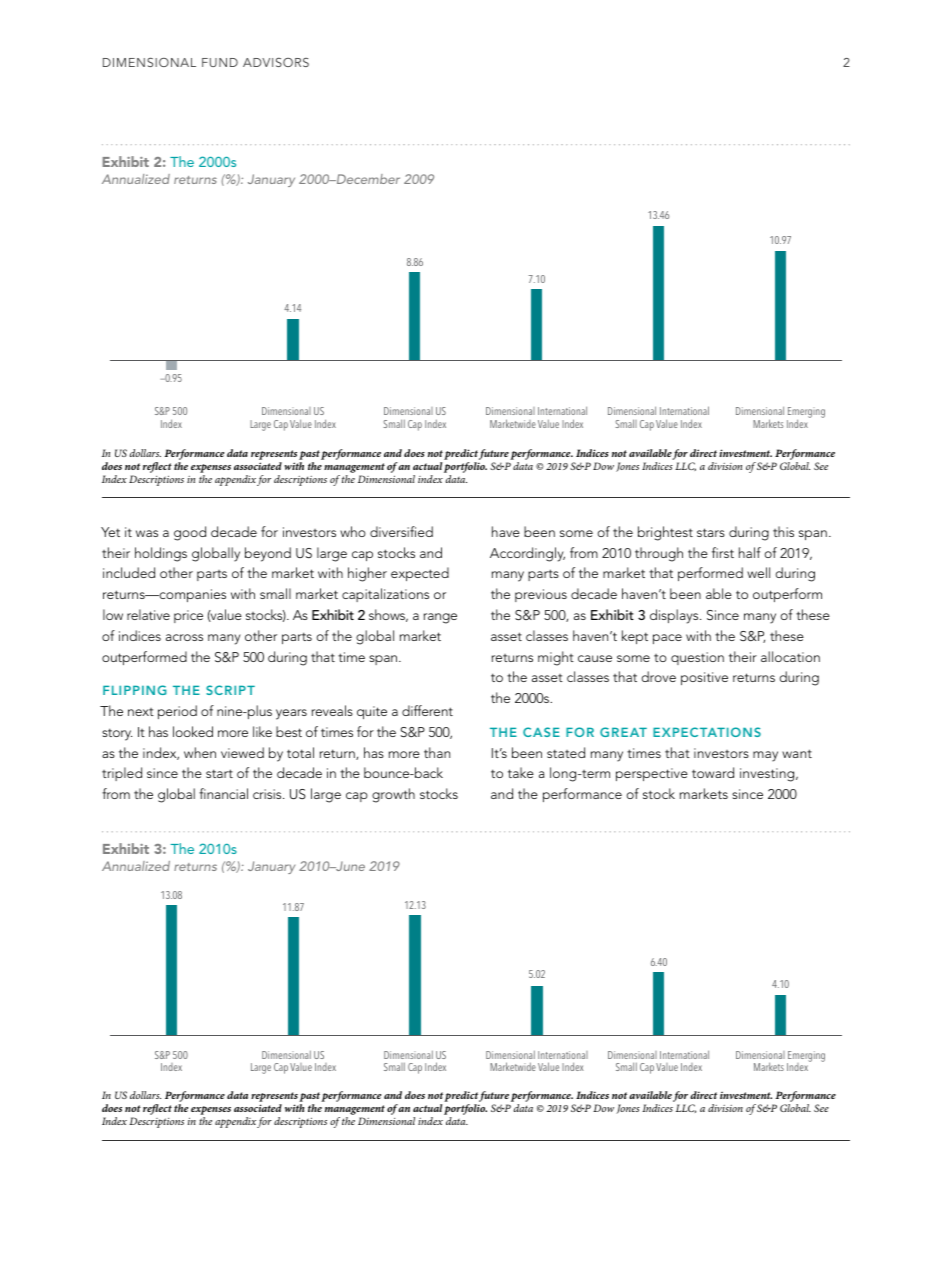 The image size is (952, 1267). Describe the element at coordinates (437, 752) in the screenshot. I see `than` at that location.
